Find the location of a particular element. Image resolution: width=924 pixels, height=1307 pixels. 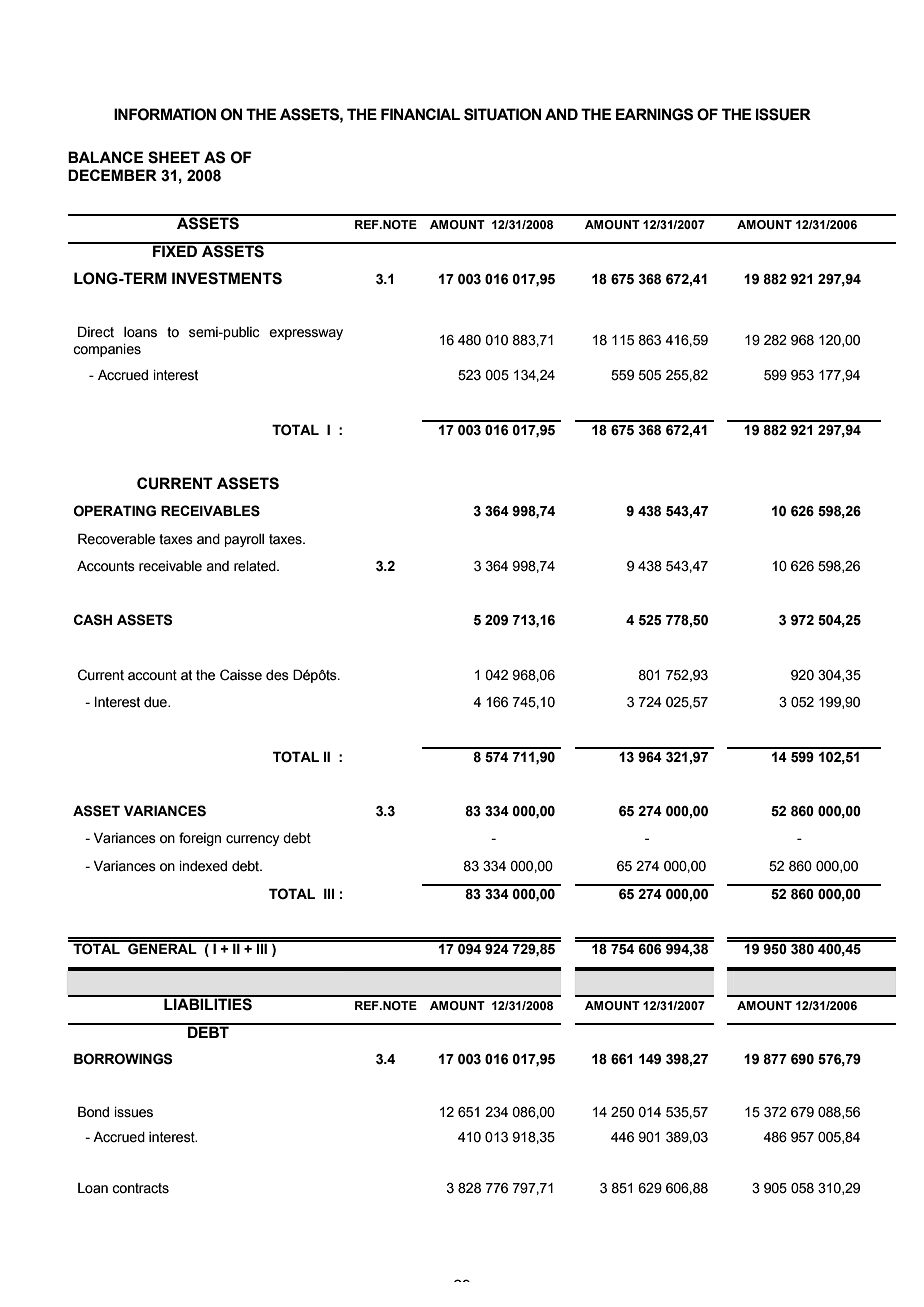

SHEET is located at coordinates (174, 157).
